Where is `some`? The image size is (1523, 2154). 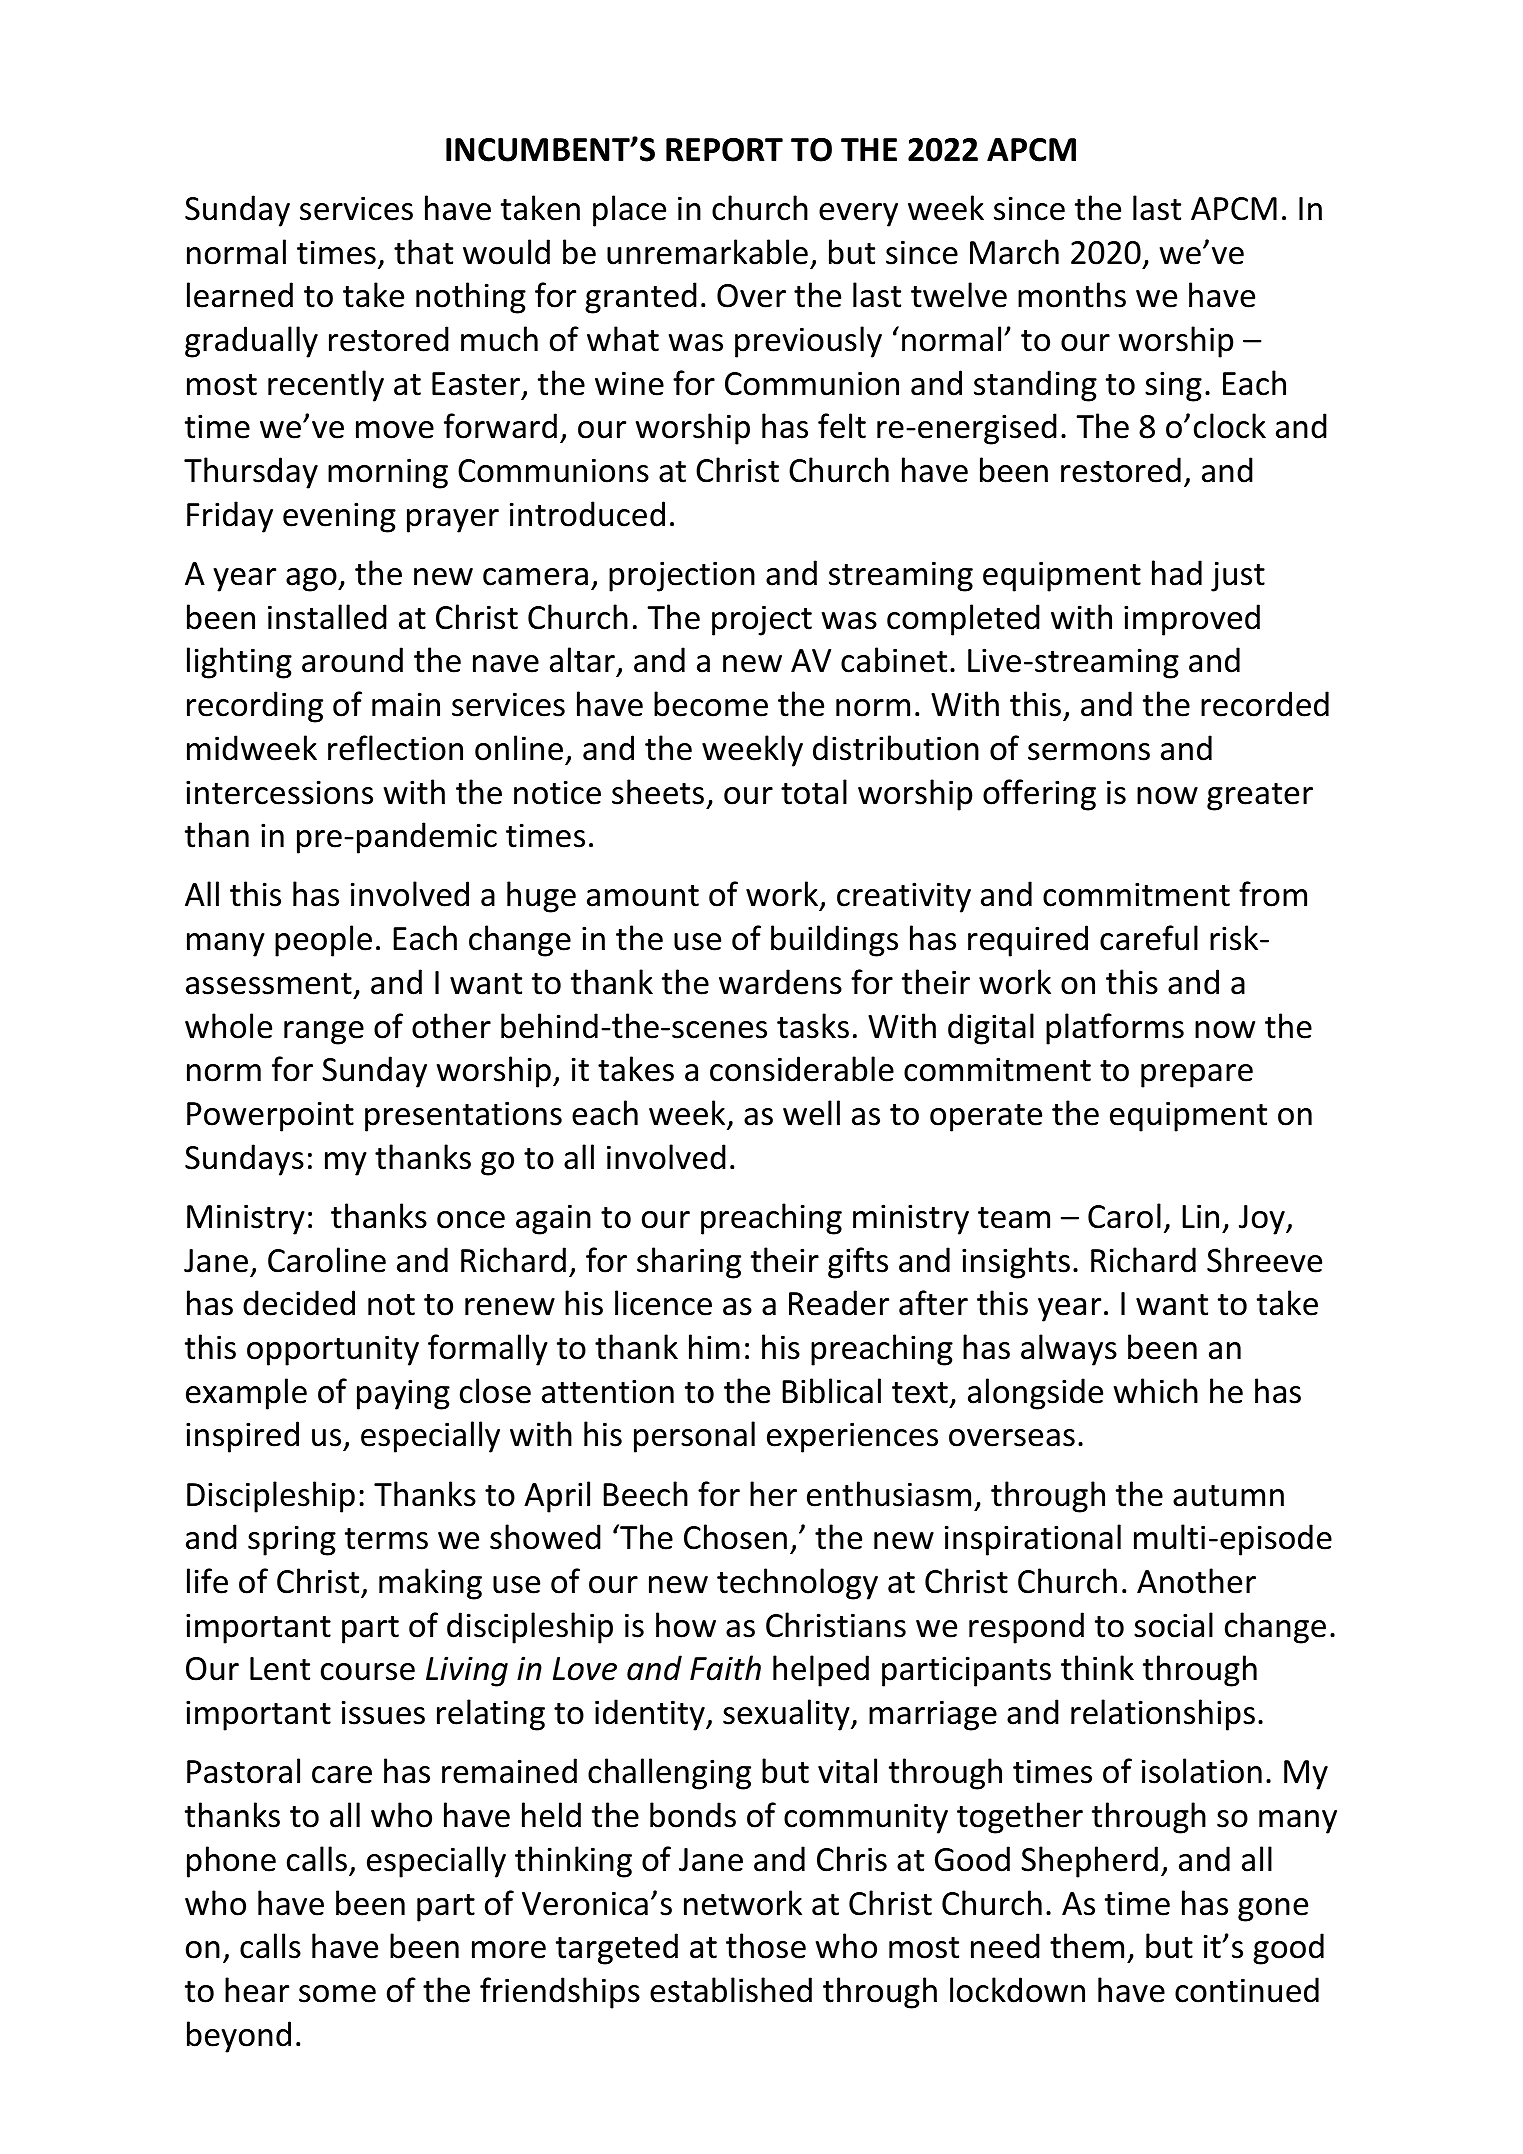
some is located at coordinates (337, 1994).
